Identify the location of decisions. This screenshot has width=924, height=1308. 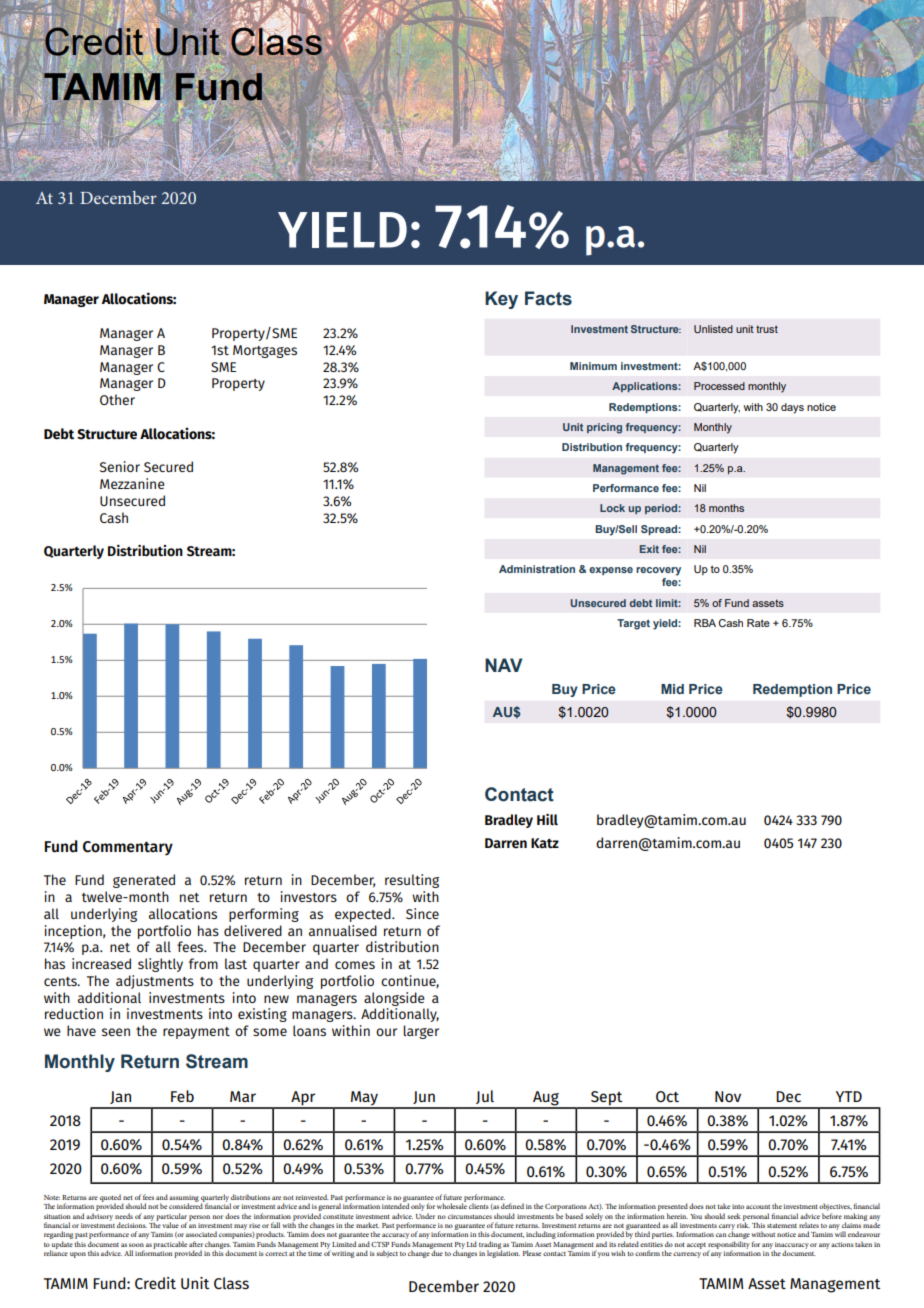
(132, 1225).
